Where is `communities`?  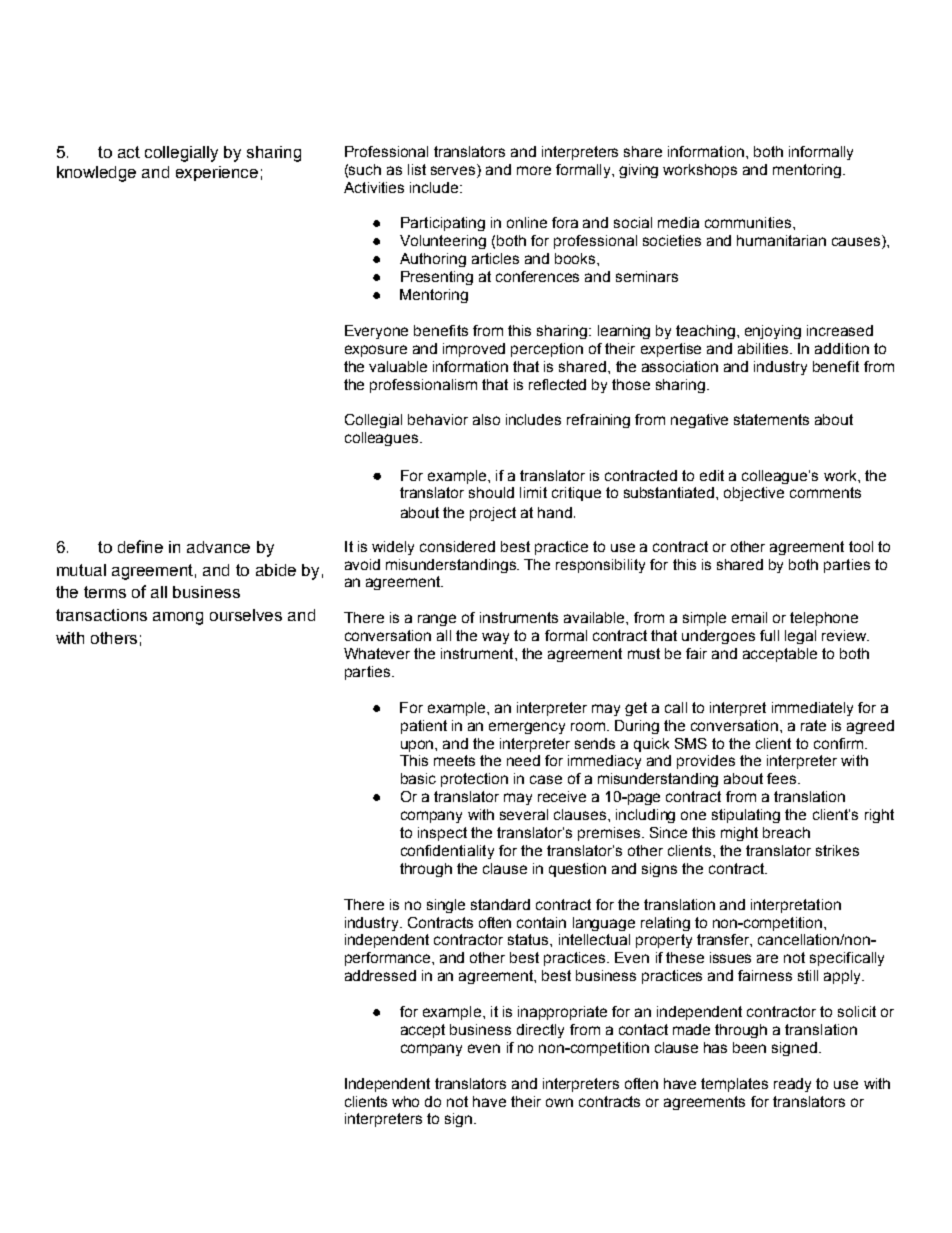 communities is located at coordinates (749, 222).
